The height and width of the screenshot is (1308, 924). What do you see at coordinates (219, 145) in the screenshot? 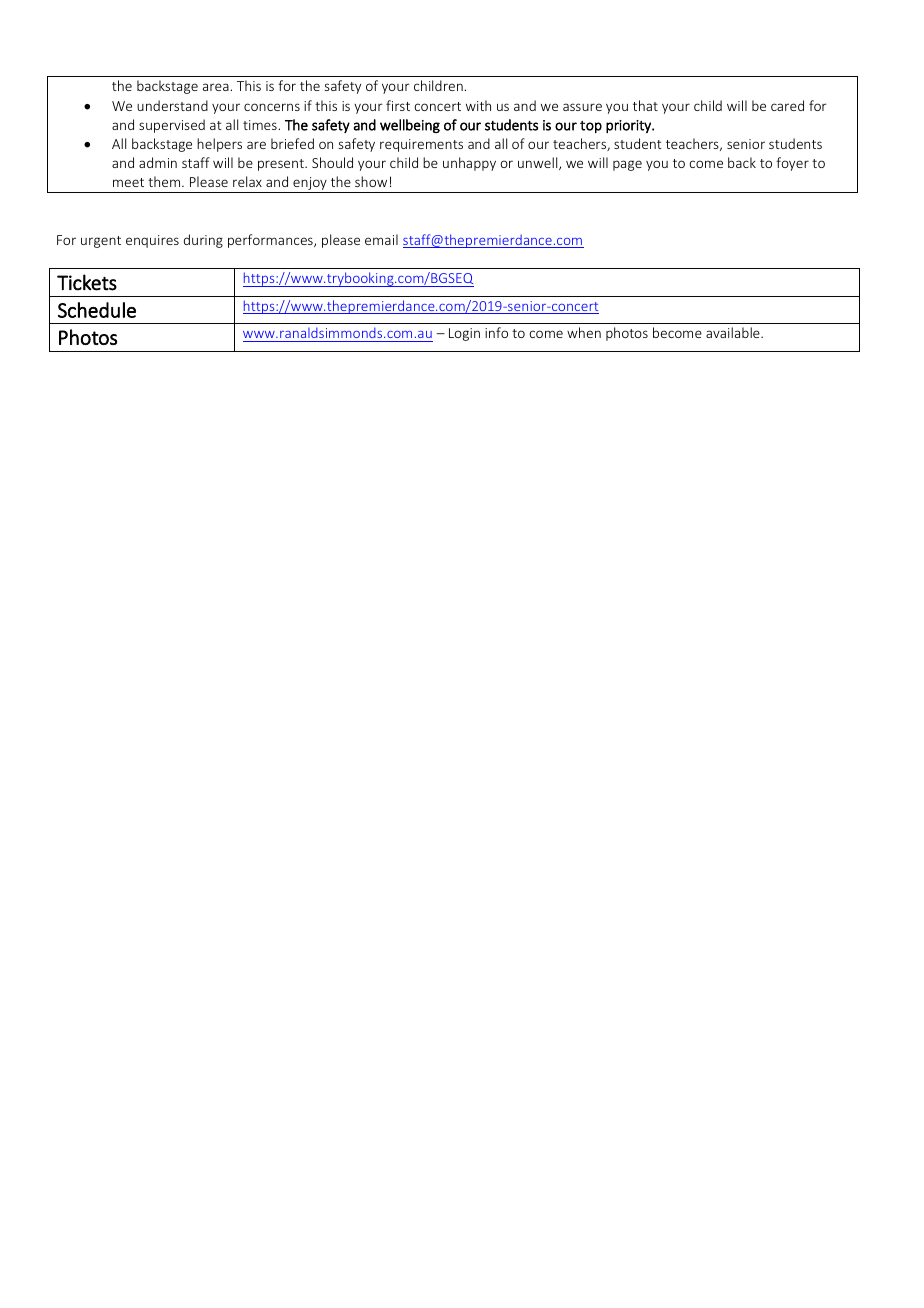
I see `helpers` at bounding box center [219, 145].
